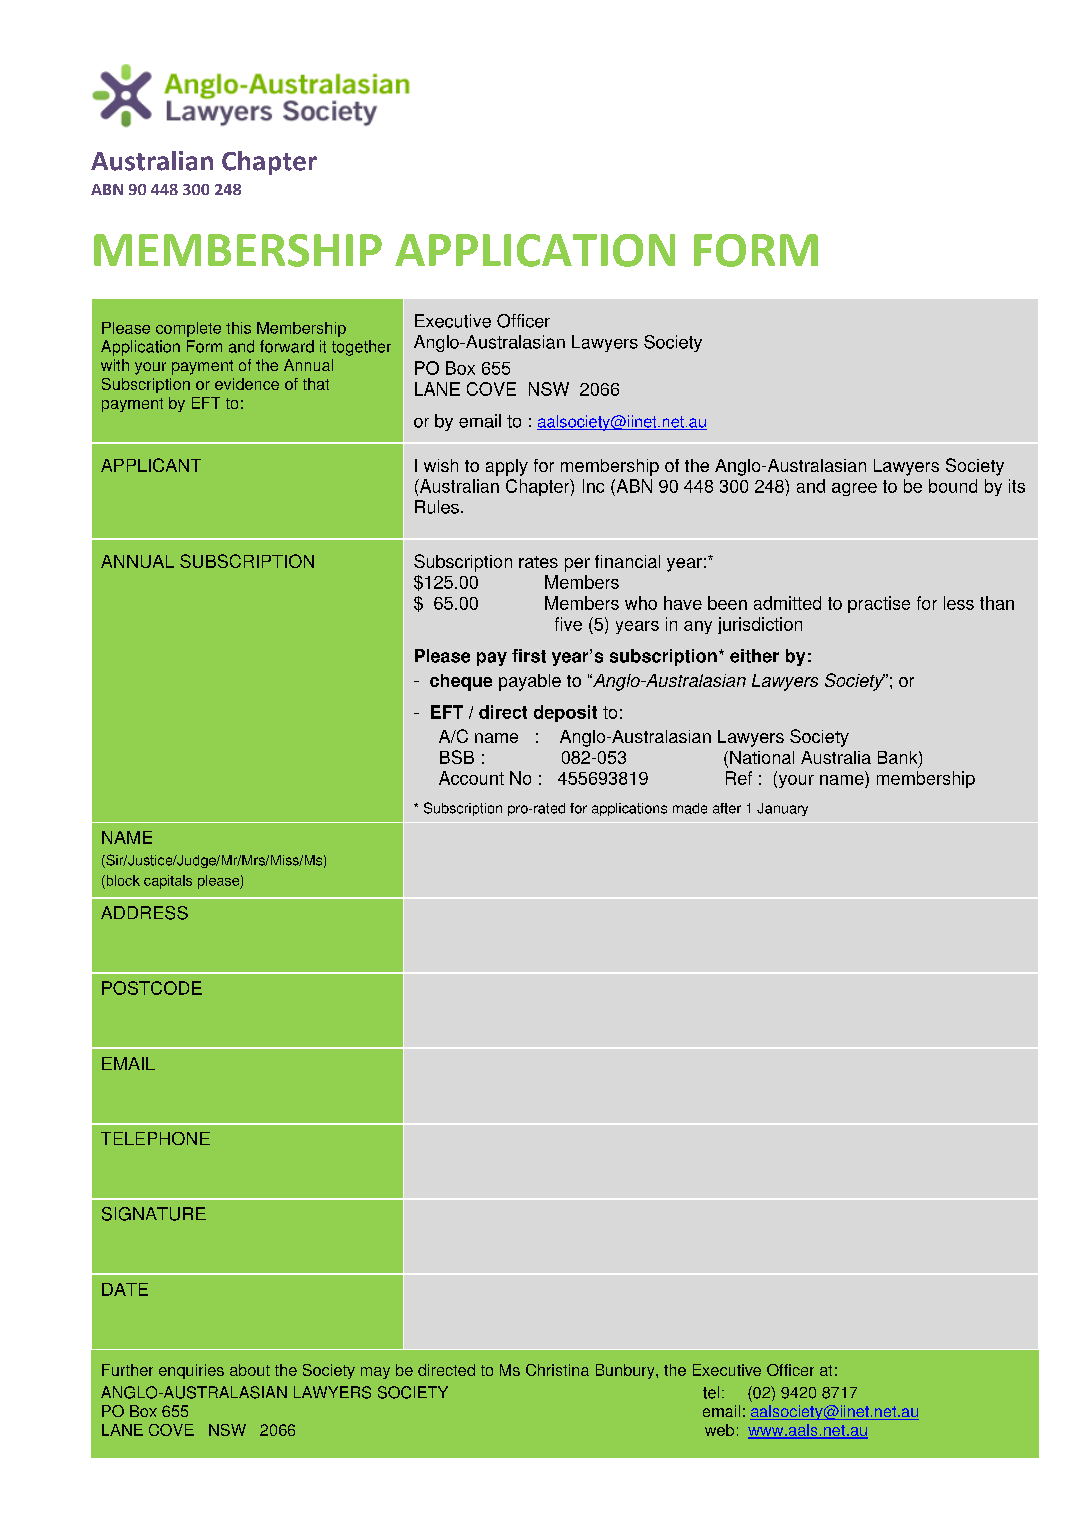 The width and height of the screenshot is (1080, 1528). Describe the element at coordinates (250, 1370) in the screenshot. I see `about` at that location.
